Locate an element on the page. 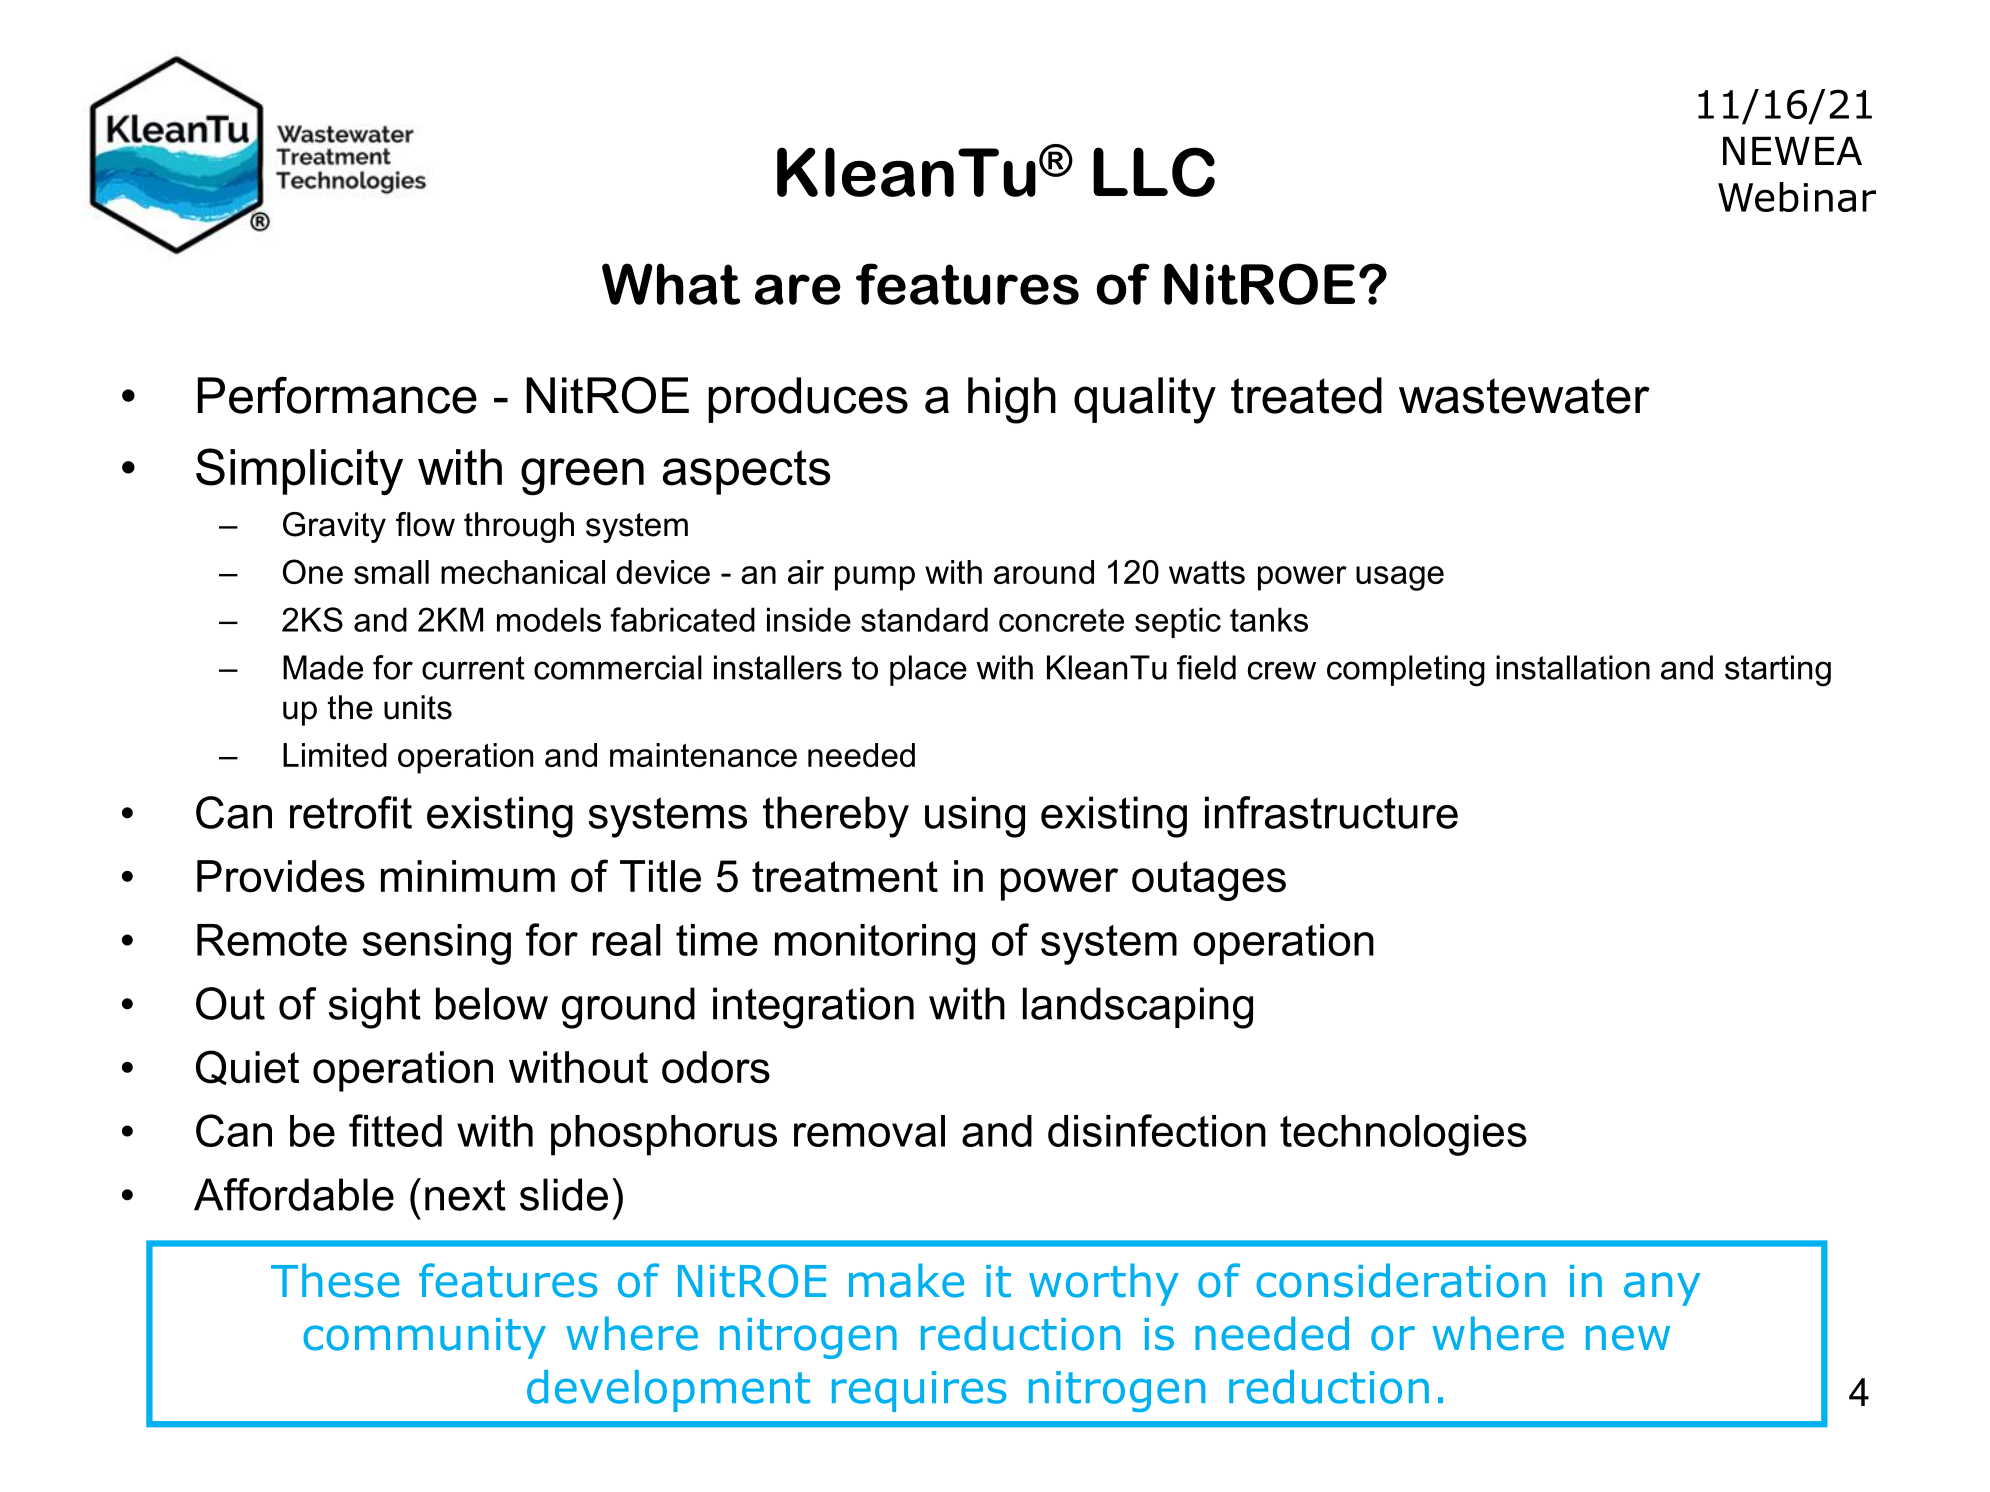  retrofit is located at coordinates (351, 812).
